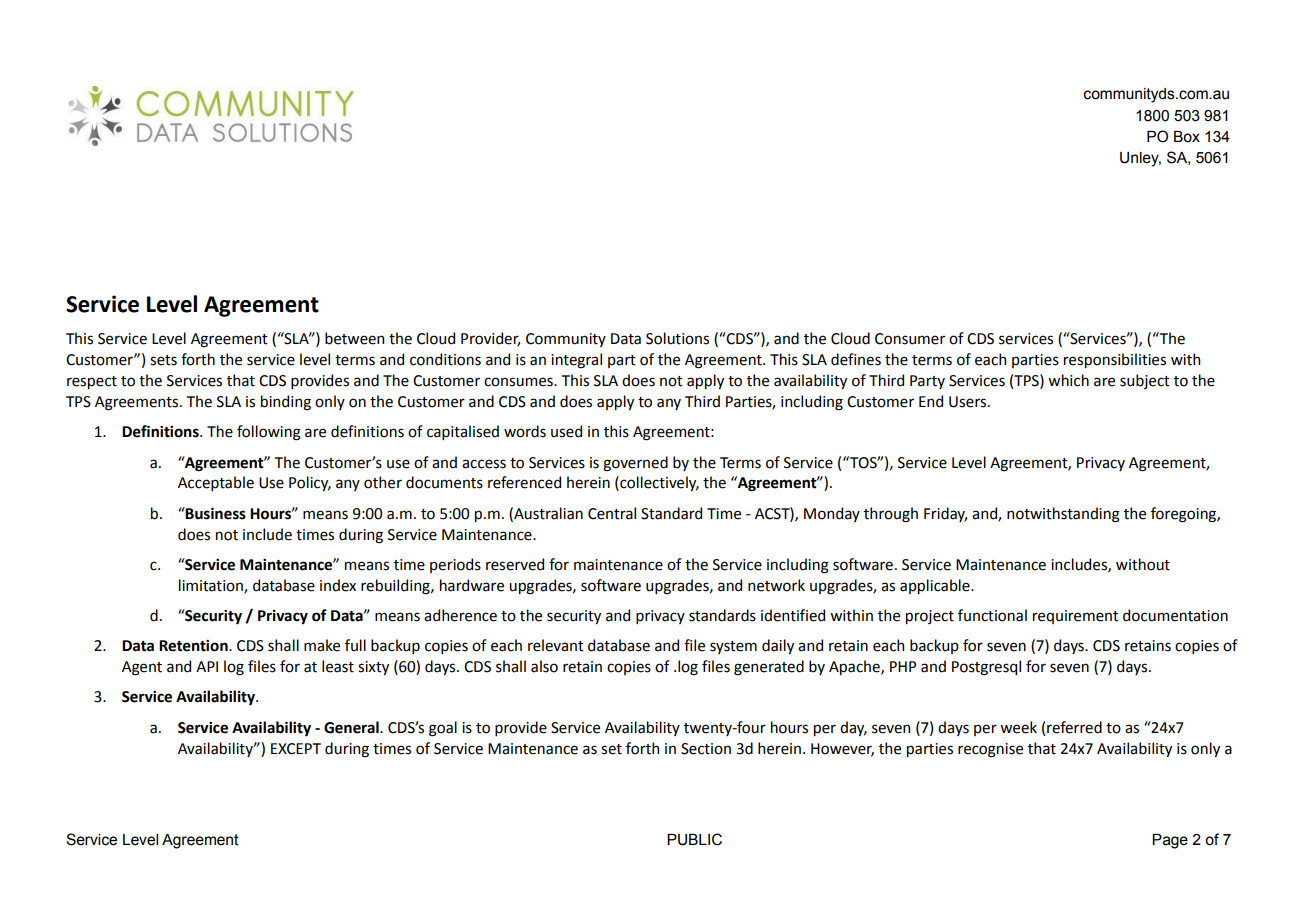 The height and width of the document is (924, 1307). What do you see at coordinates (910, 339) in the document?
I see `Consumer` at bounding box center [910, 339].
